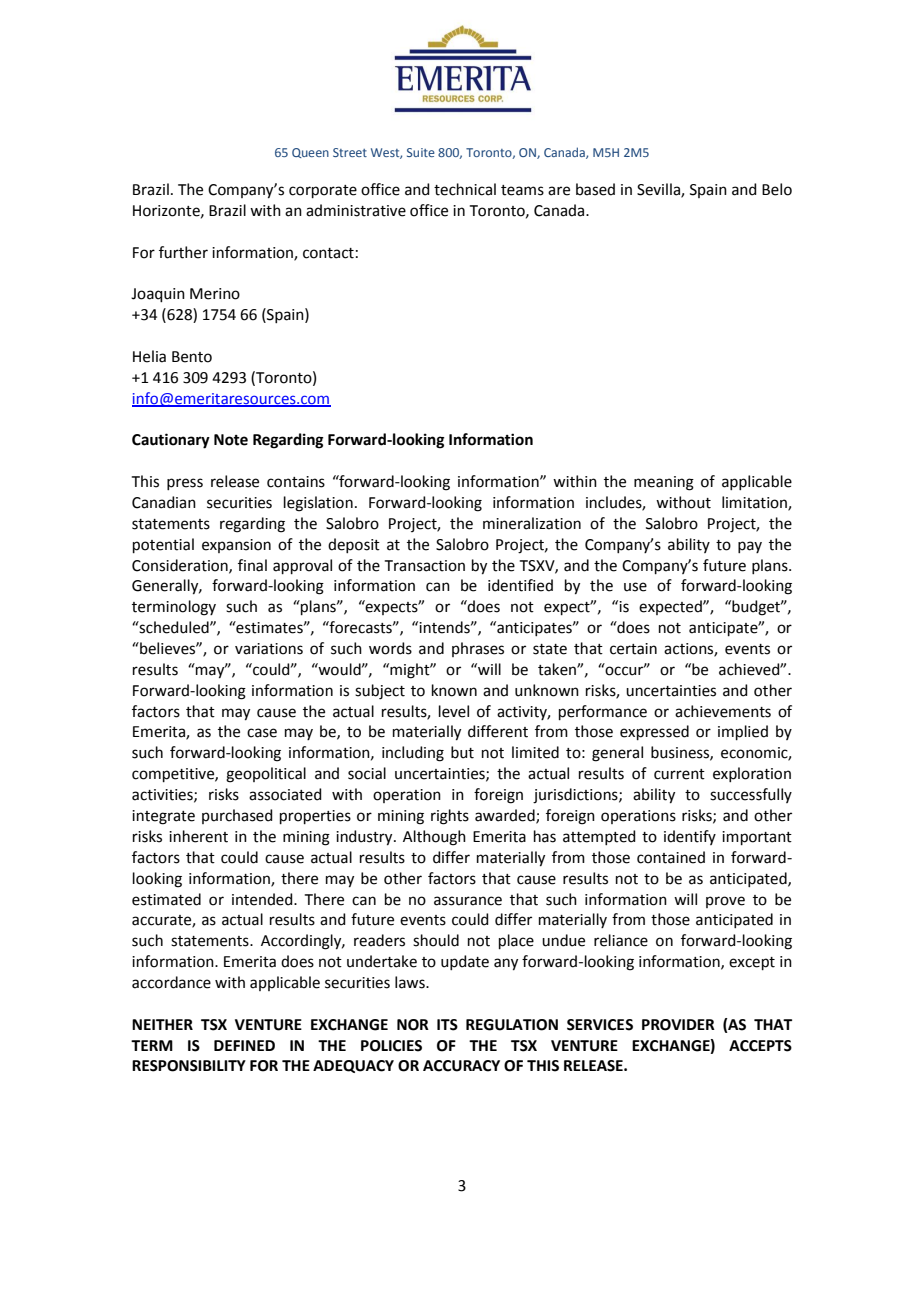  I want to click on based, so click(595, 189).
